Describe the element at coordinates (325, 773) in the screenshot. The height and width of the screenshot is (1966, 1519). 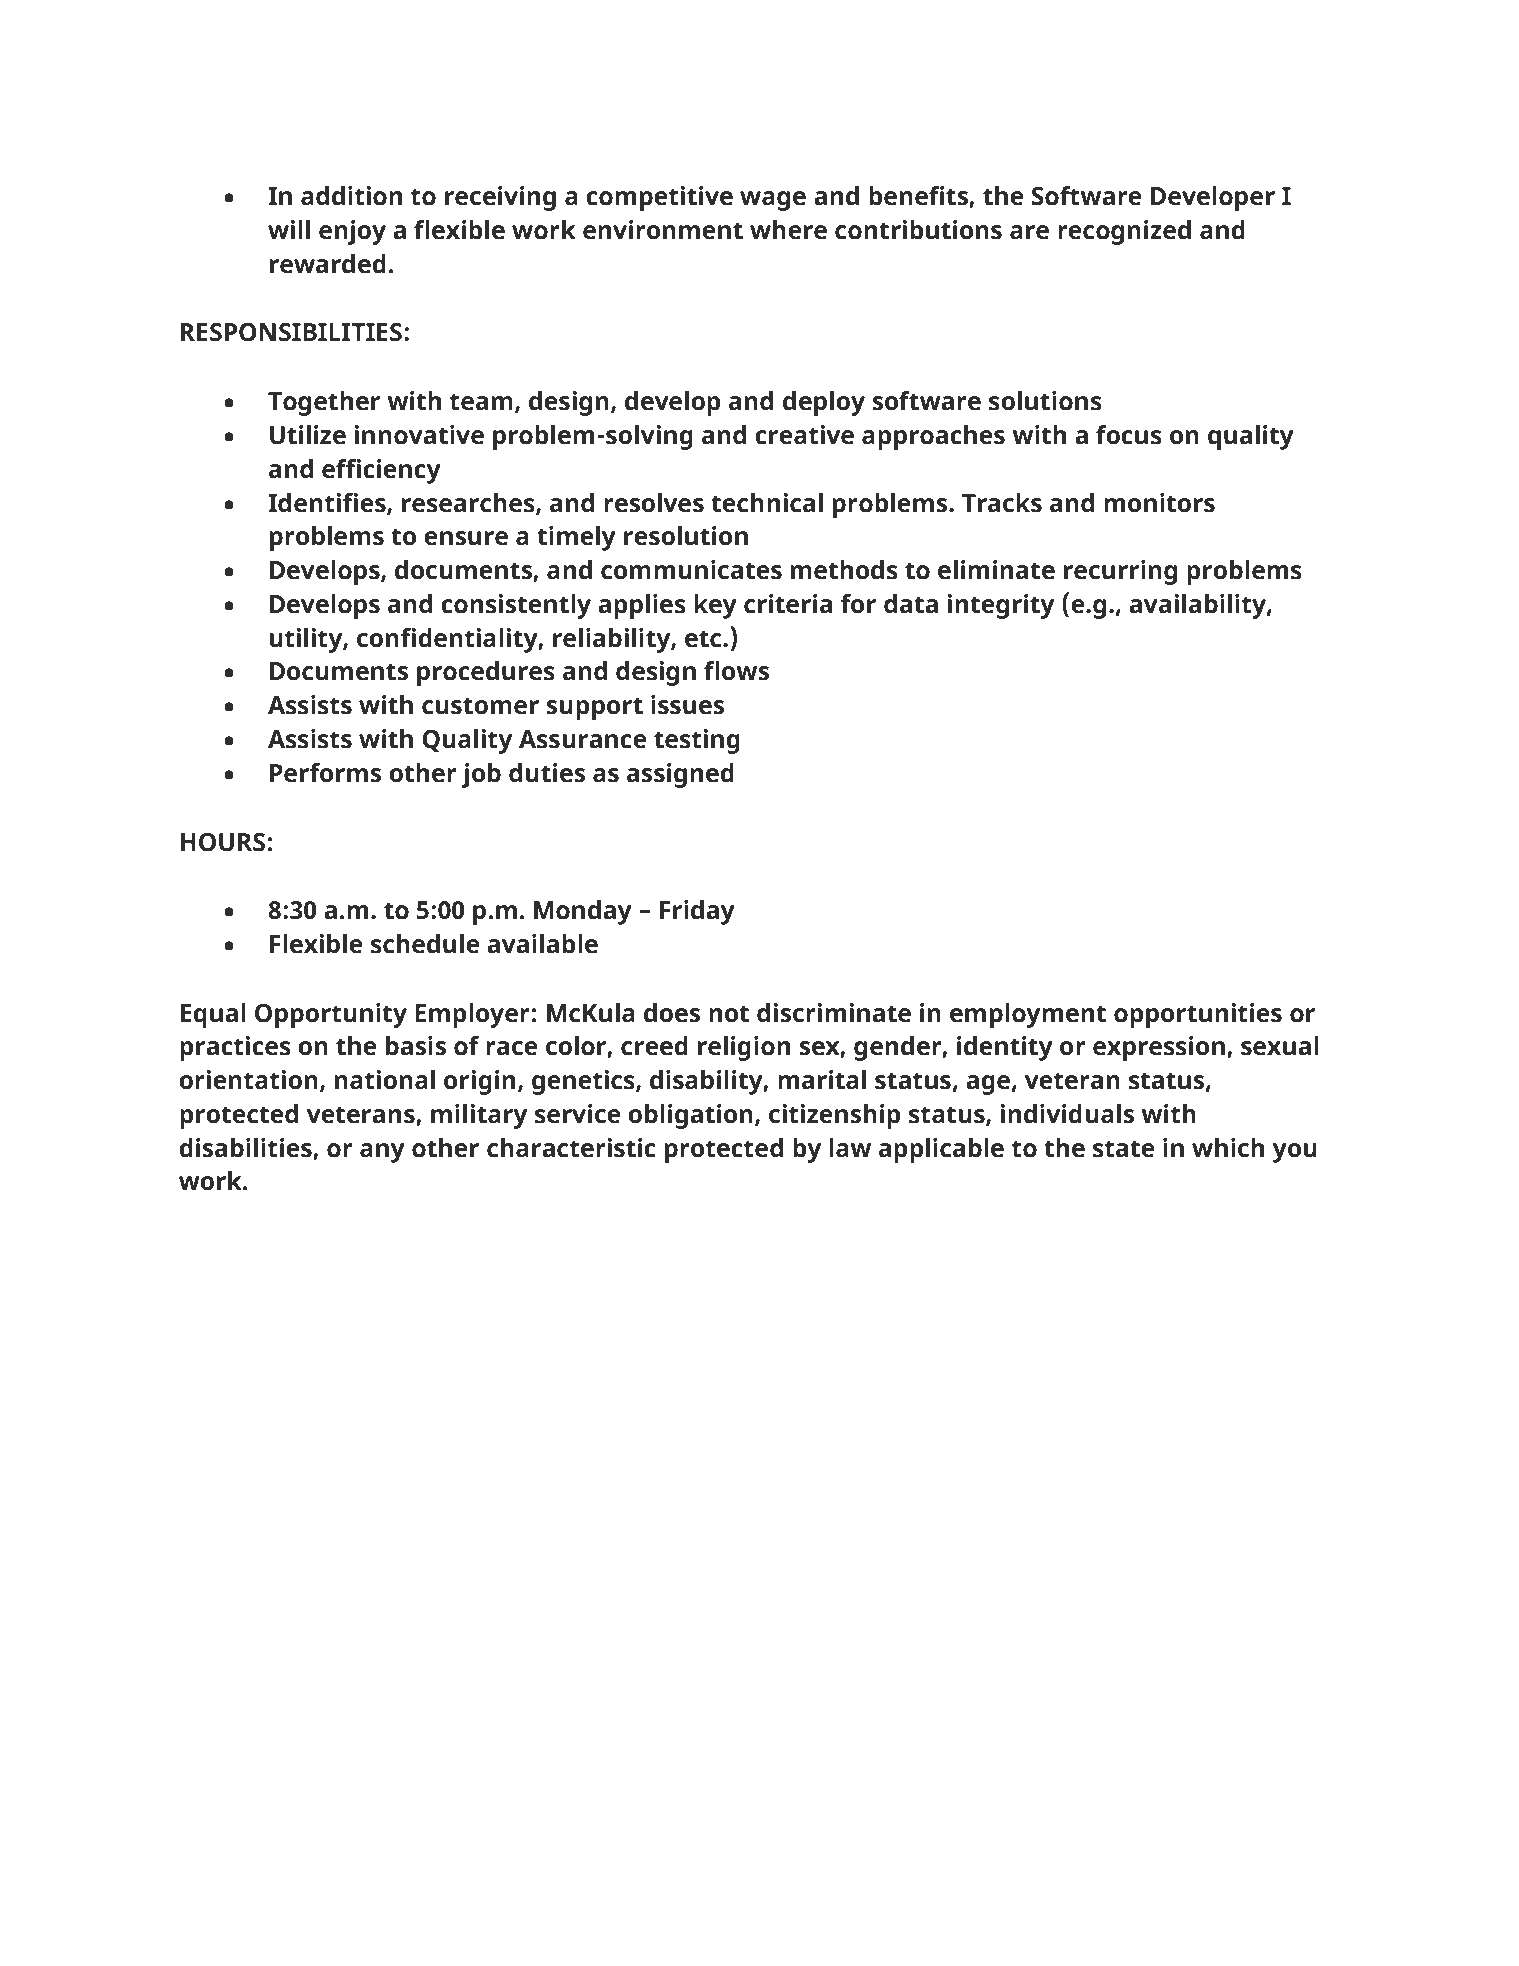
I see `Performs` at that location.
